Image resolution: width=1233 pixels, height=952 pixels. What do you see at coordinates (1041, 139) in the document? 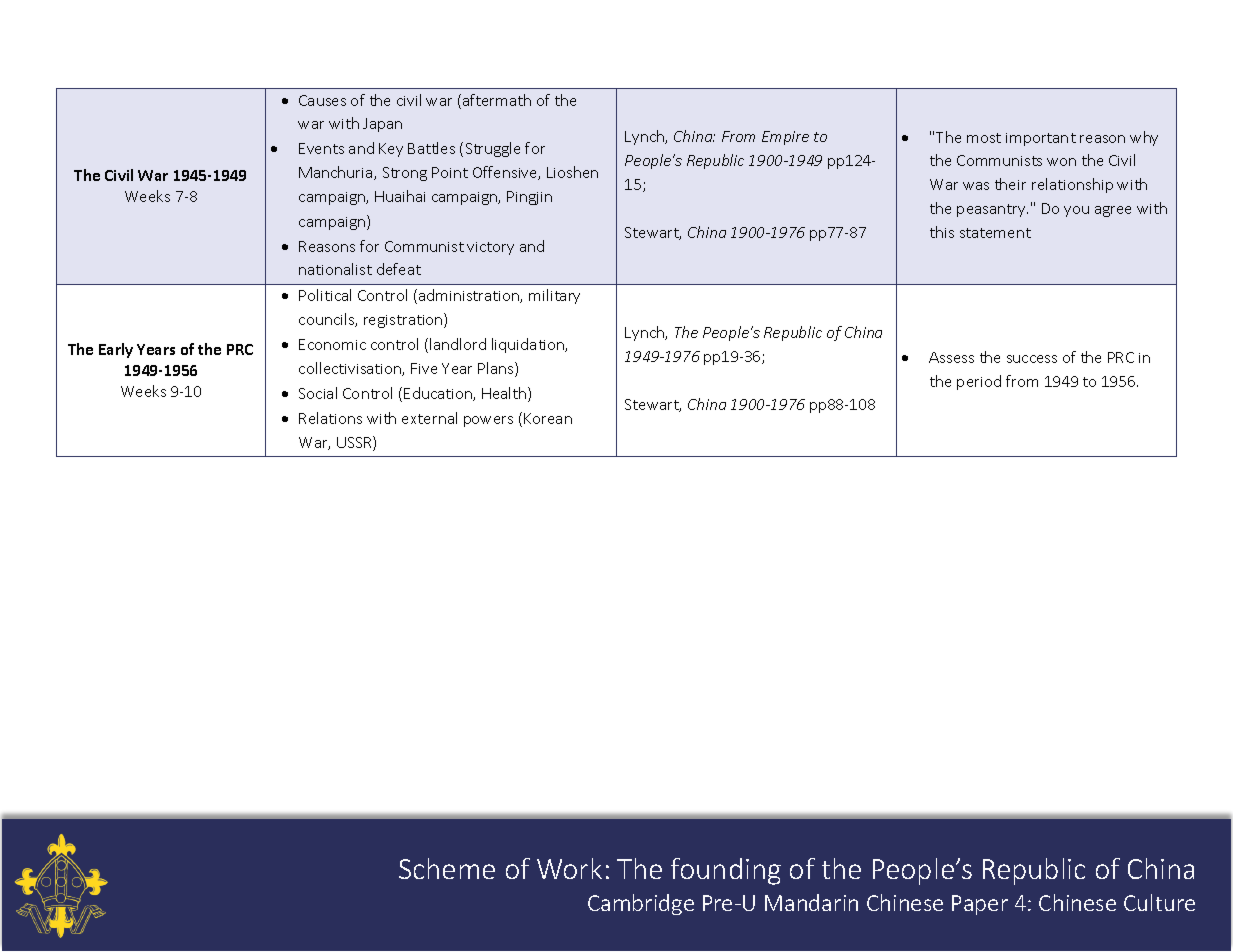
I see `important` at bounding box center [1041, 139].
